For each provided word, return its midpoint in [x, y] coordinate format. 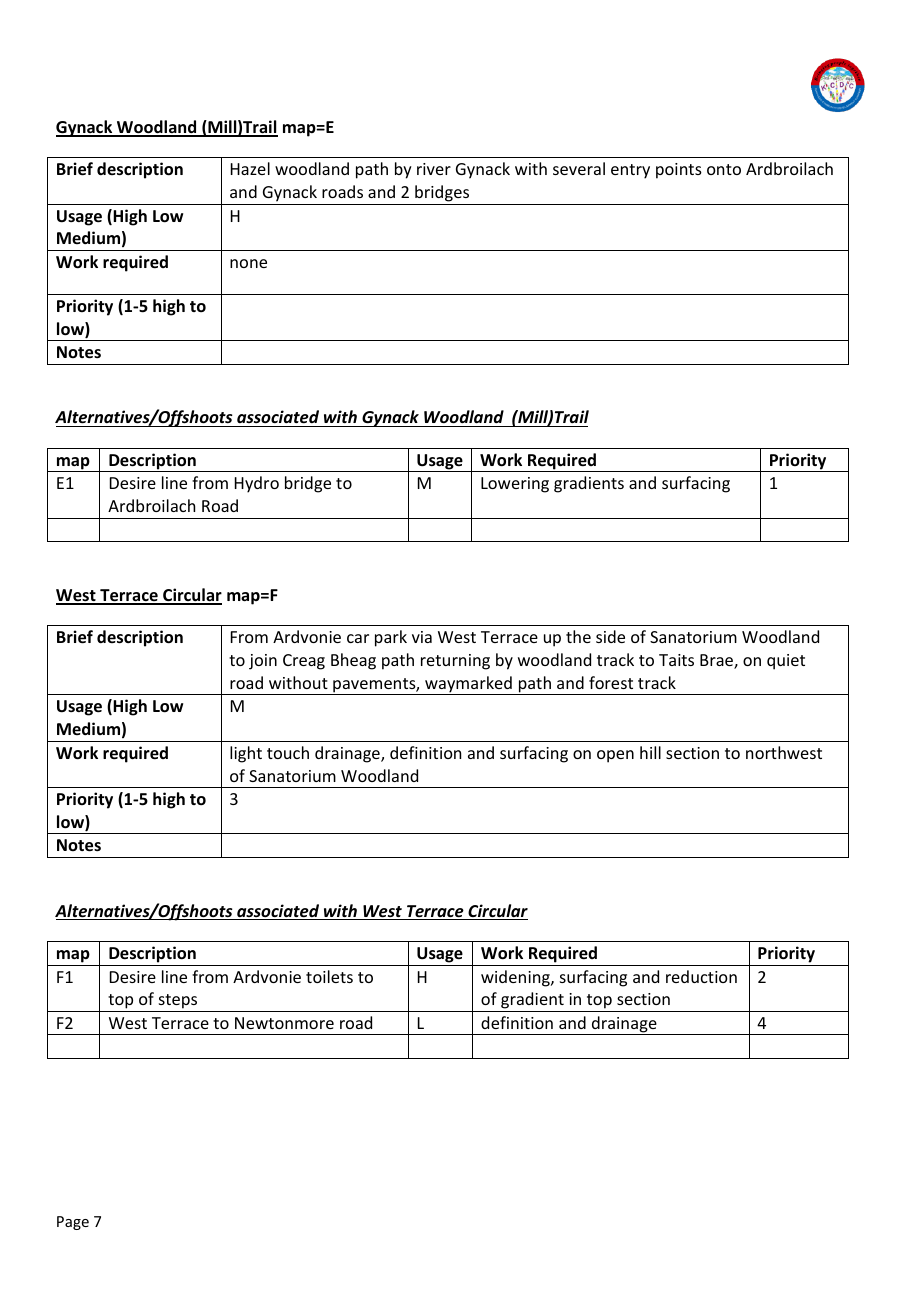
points [679, 171]
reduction [701, 976]
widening [516, 978]
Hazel [250, 168]
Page [73, 1223]
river [434, 169]
